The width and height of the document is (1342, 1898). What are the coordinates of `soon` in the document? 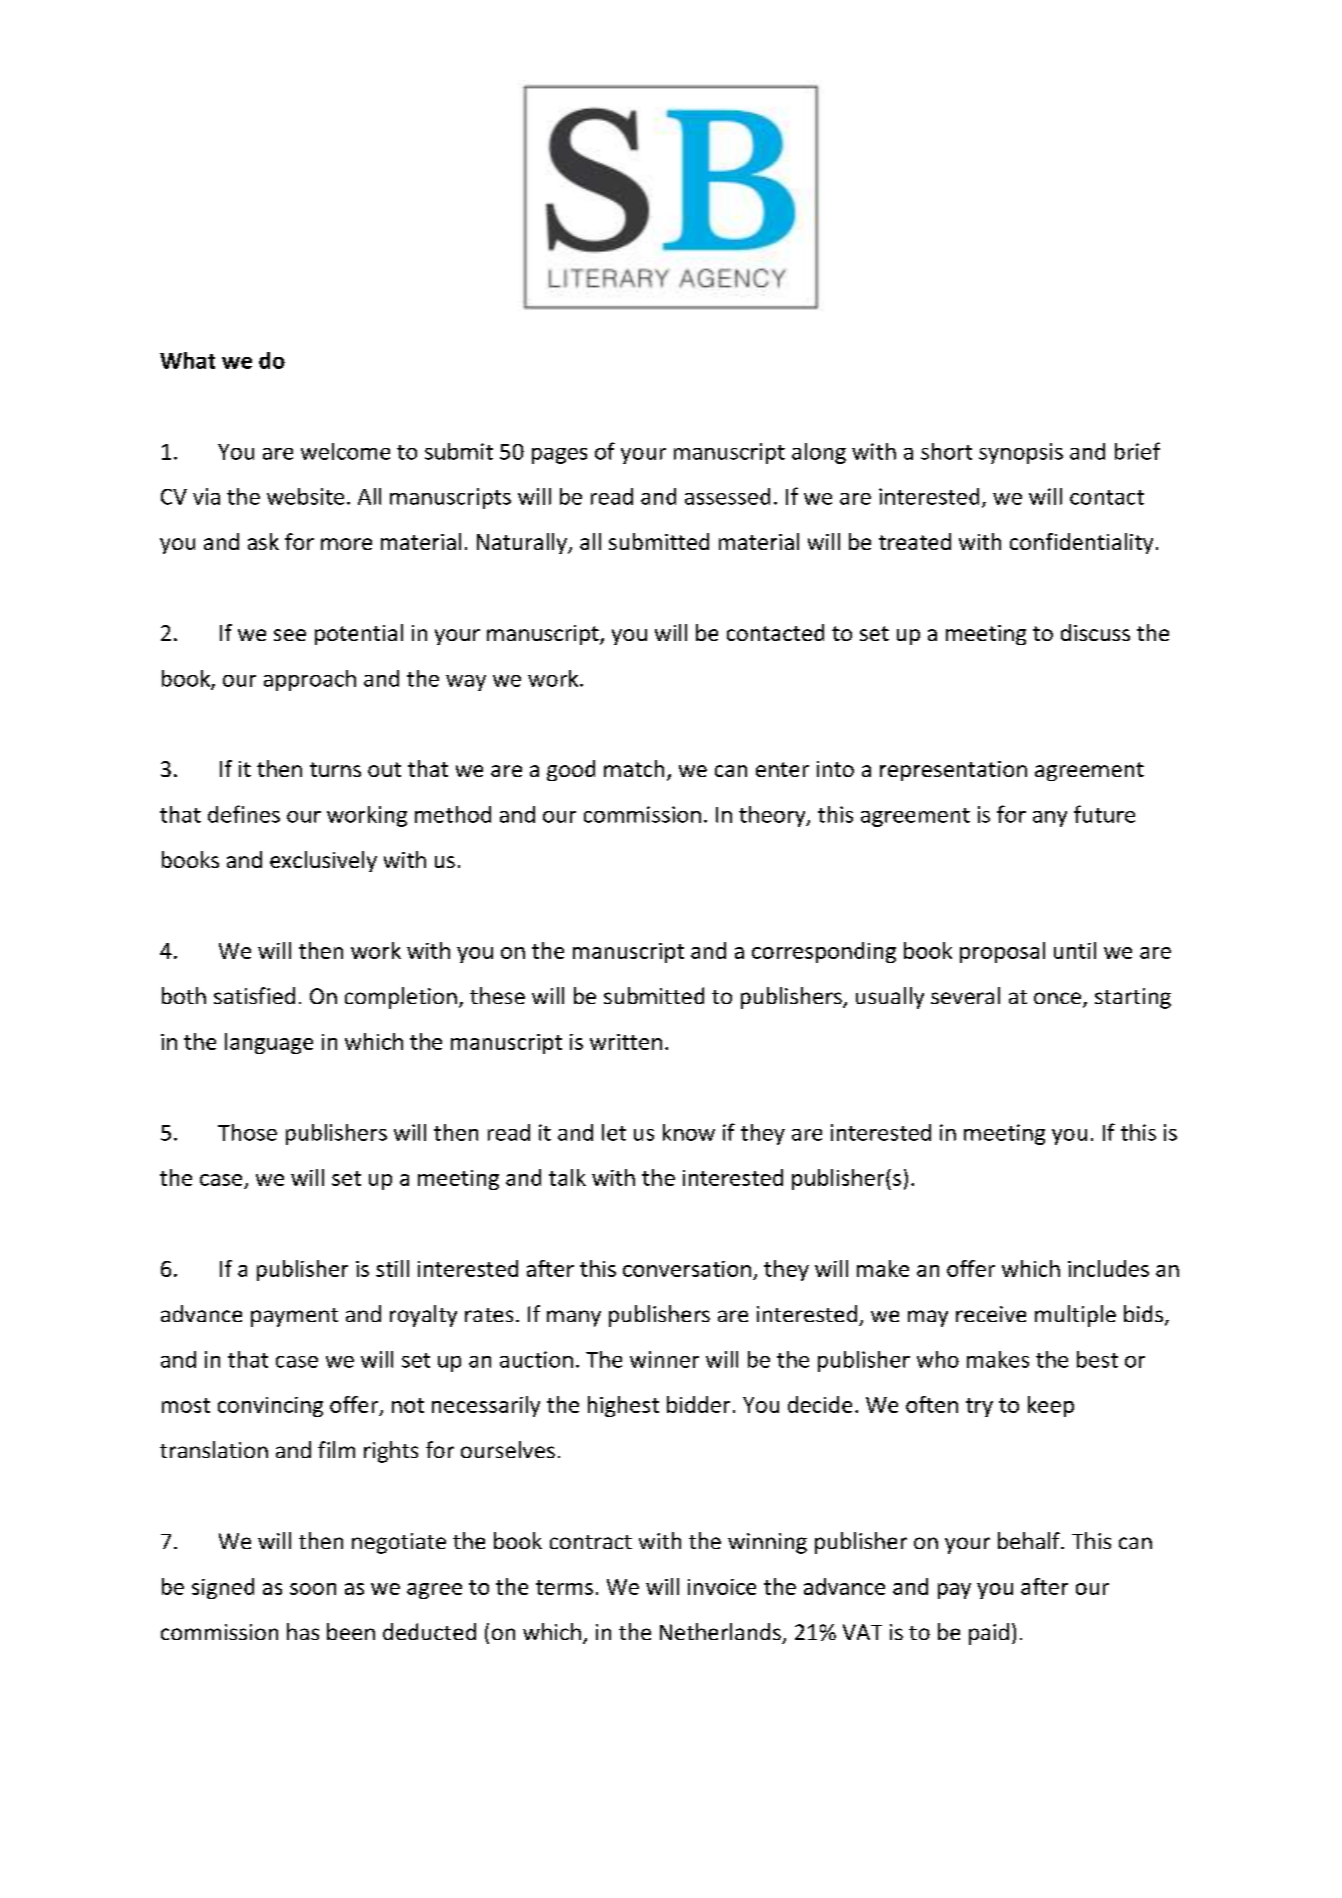 It's located at (313, 1589).
